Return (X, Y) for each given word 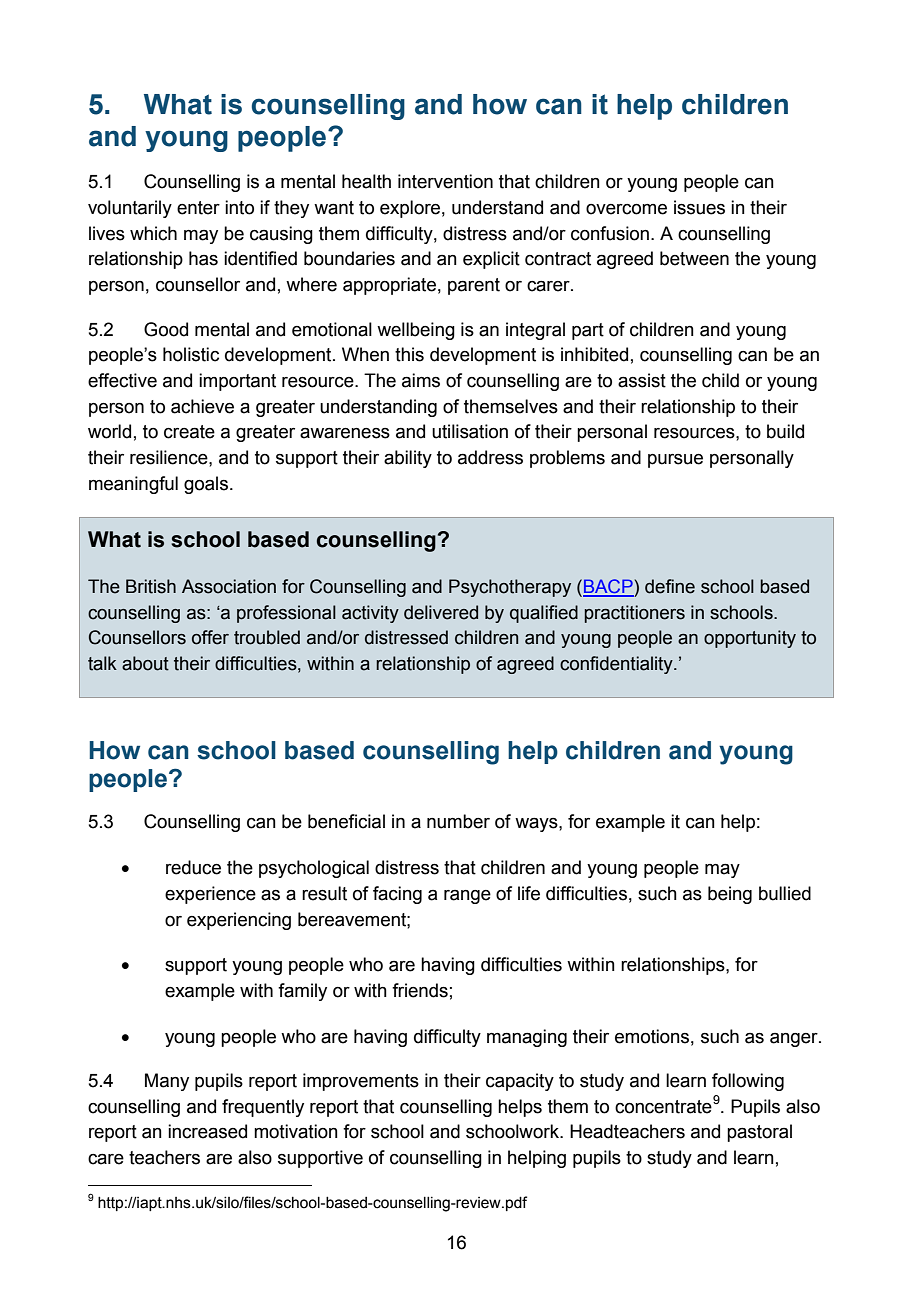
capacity (520, 1082)
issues (699, 207)
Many (167, 1082)
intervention (445, 181)
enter (198, 208)
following (748, 1082)
